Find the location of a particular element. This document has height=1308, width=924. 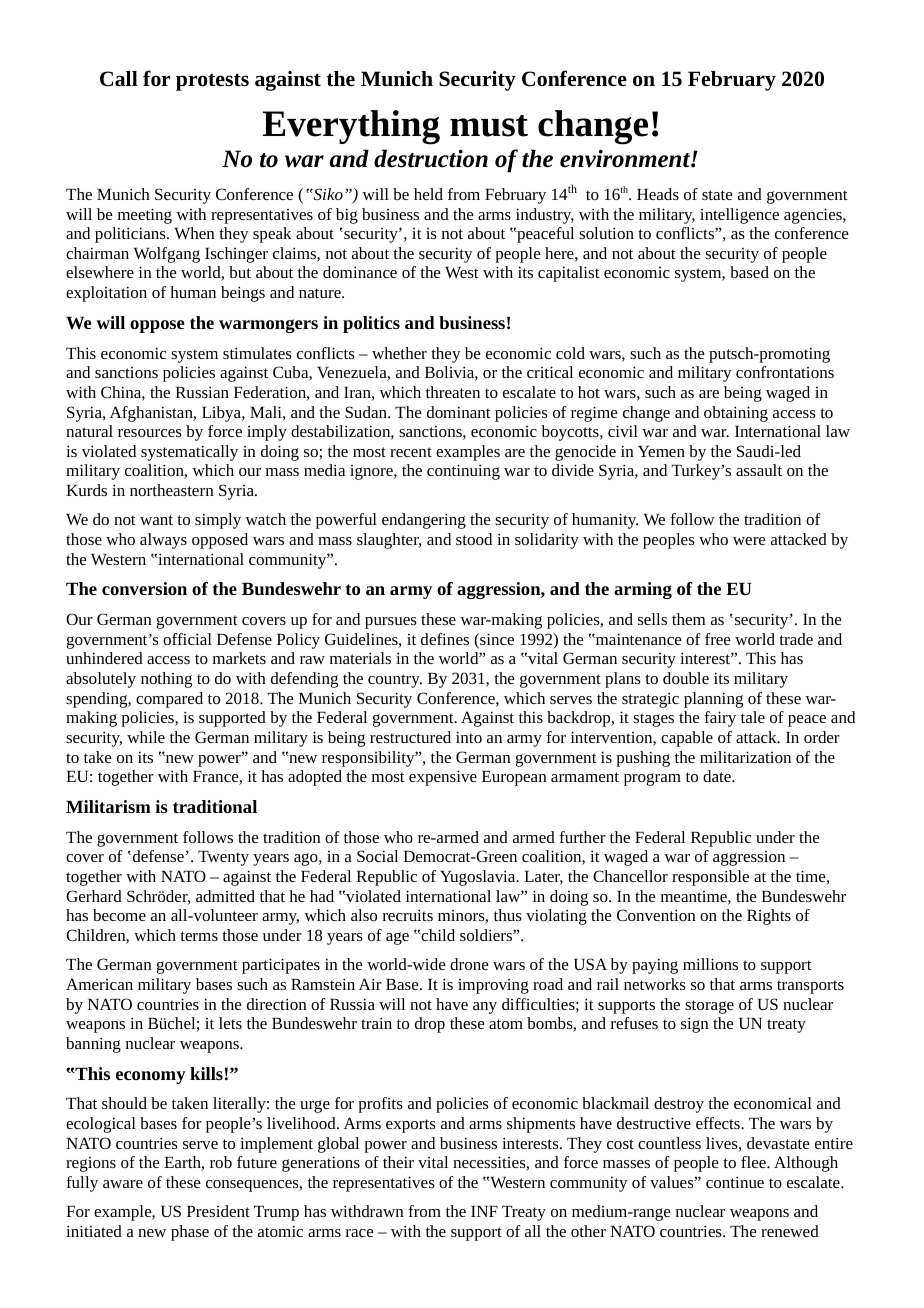

phase is located at coordinates (190, 1233).
